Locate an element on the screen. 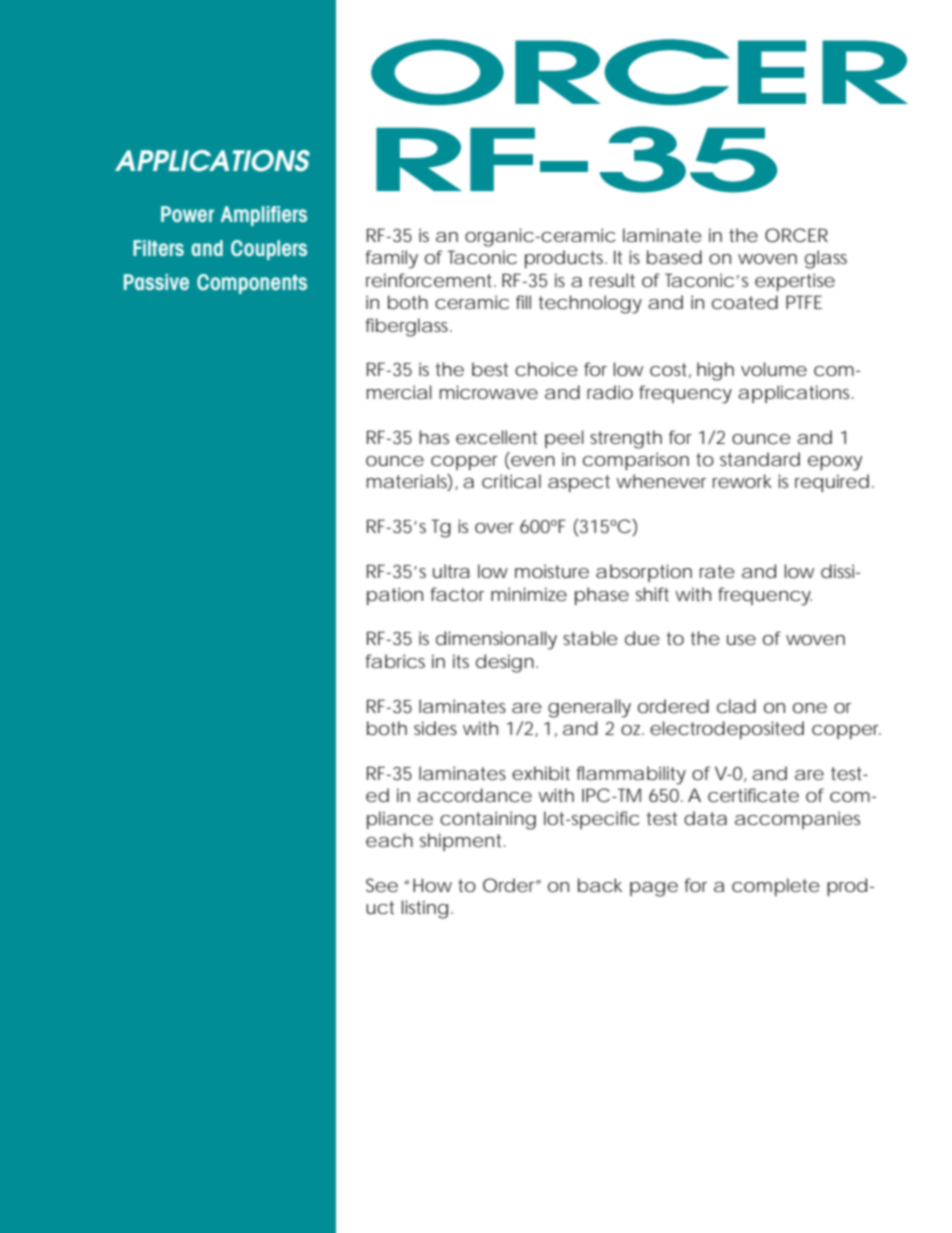 The height and width of the screenshot is (1233, 952). over is located at coordinates (494, 528).
